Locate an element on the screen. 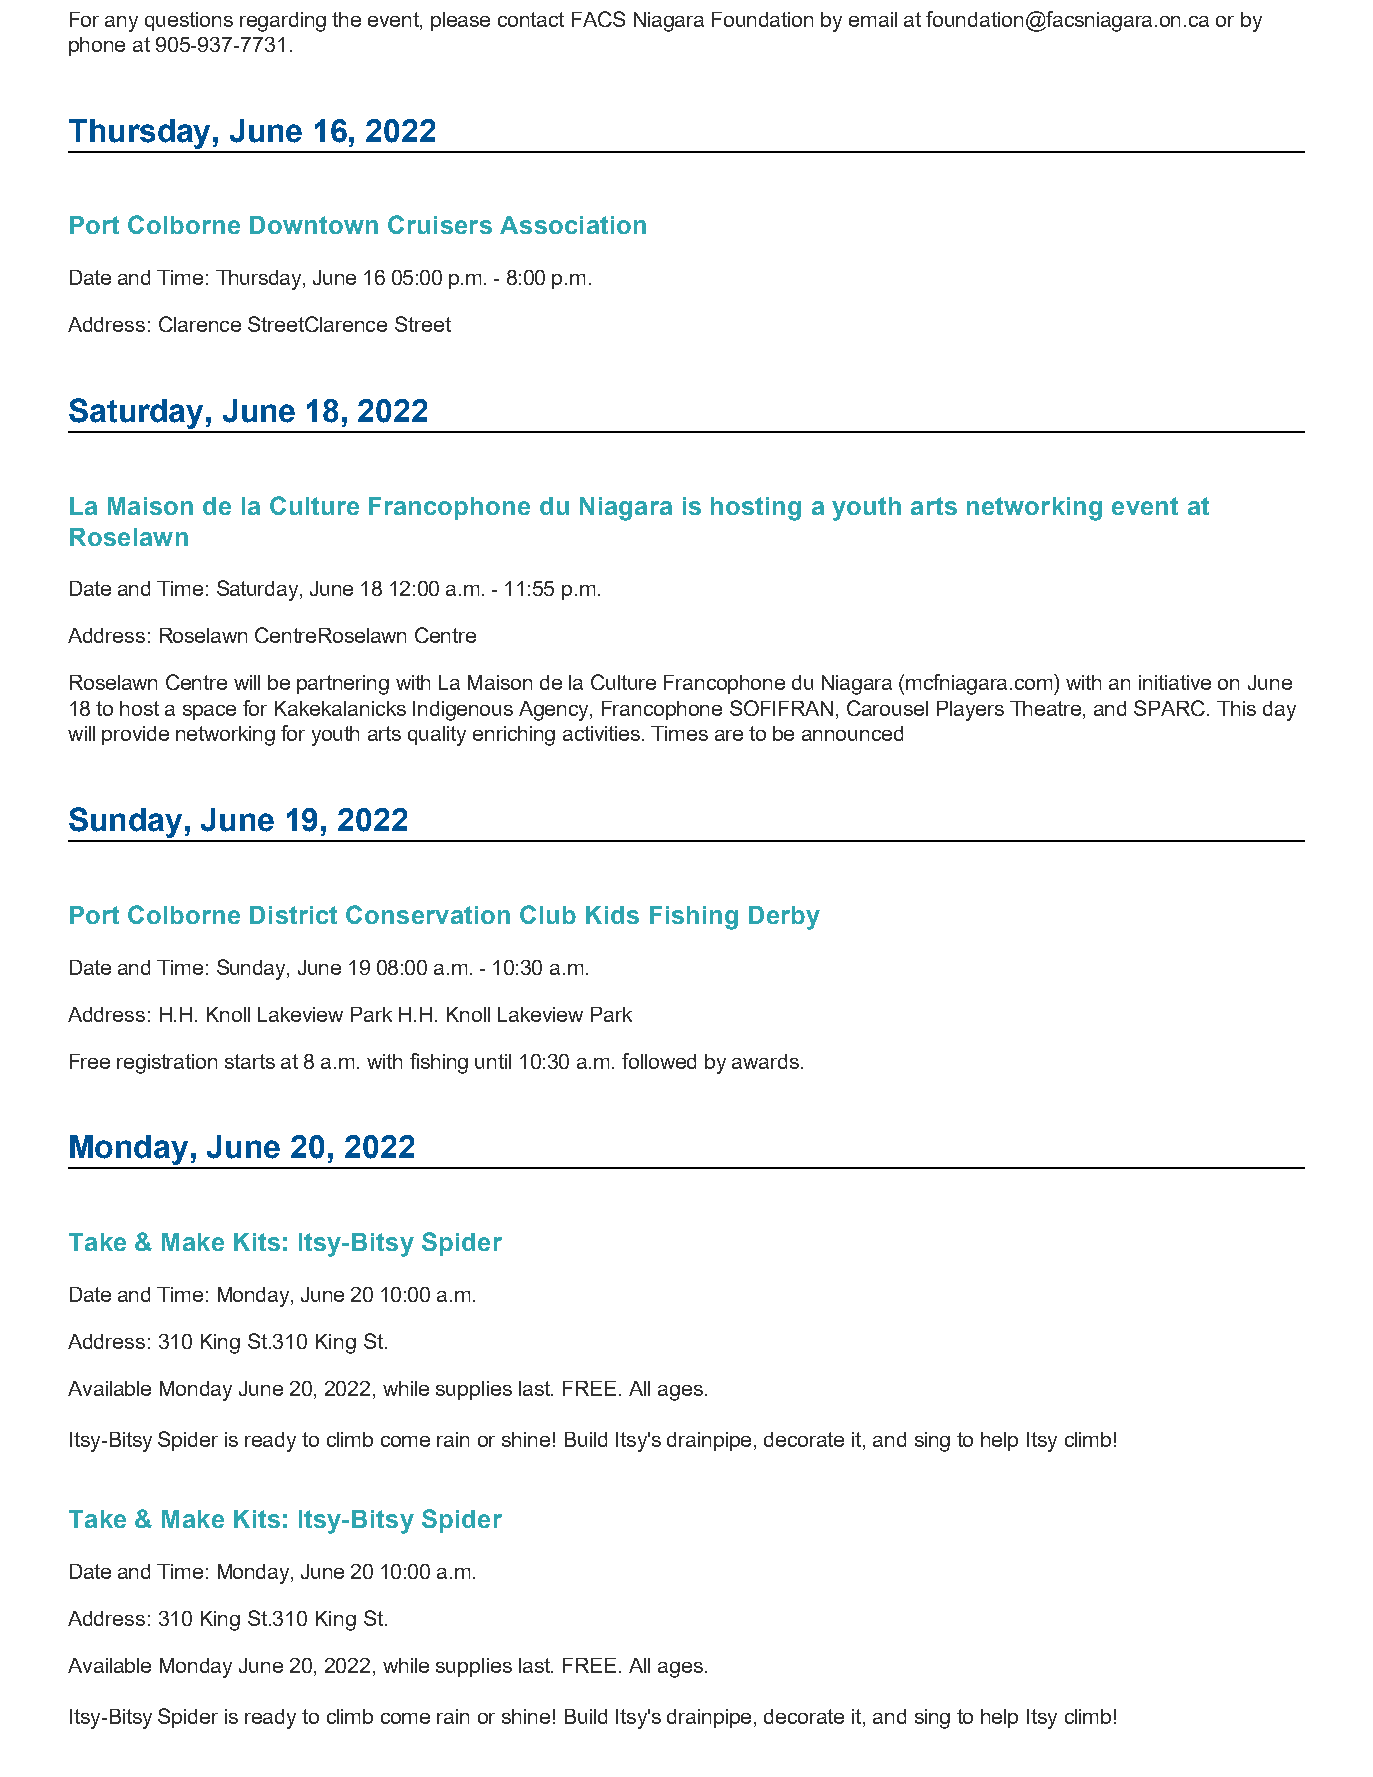 This screenshot has height=1777, width=1373. partnering is located at coordinates (343, 685).
